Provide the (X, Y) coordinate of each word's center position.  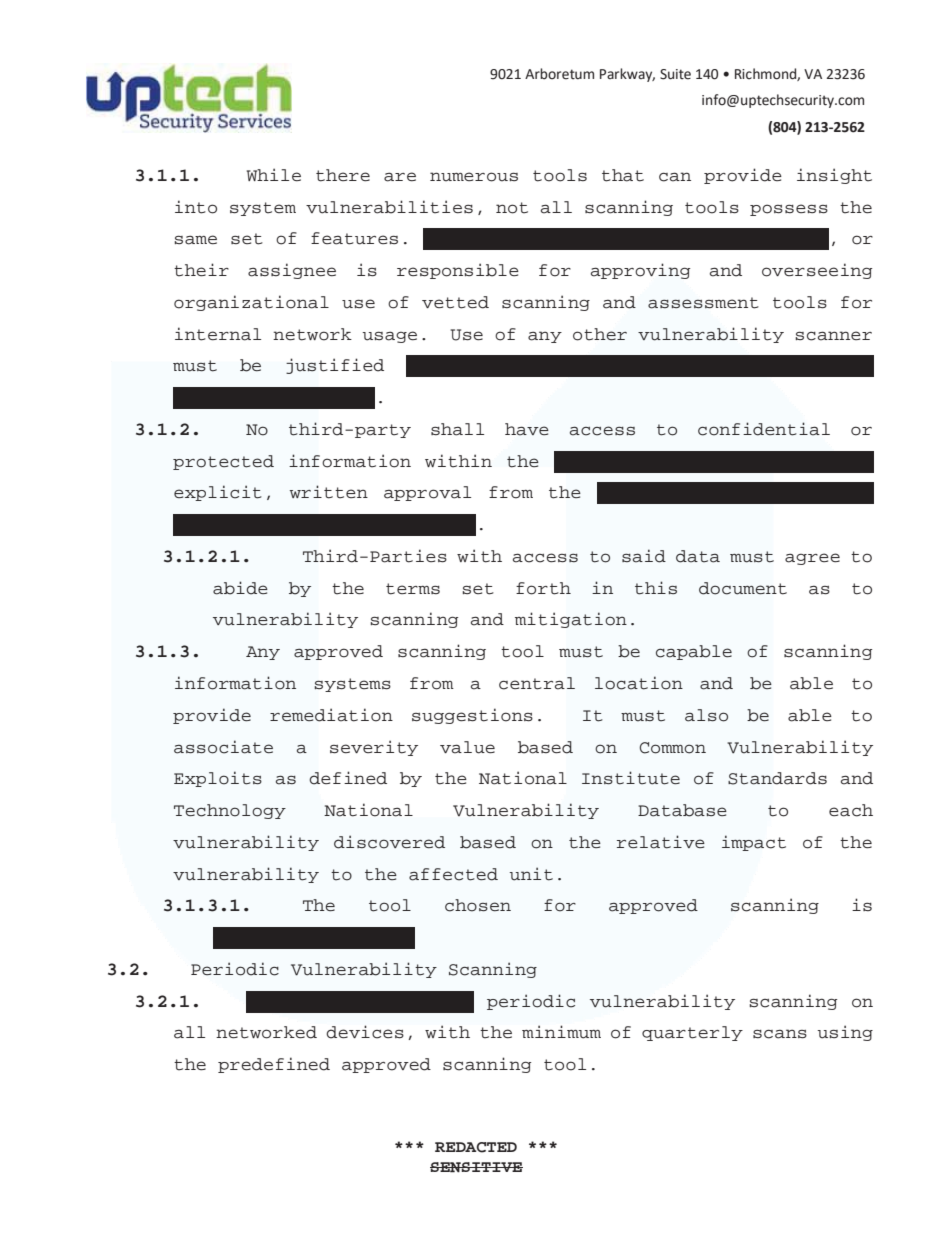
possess (789, 210)
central (537, 683)
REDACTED (476, 1147)
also (706, 715)
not (512, 208)
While (274, 175)
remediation (331, 715)
